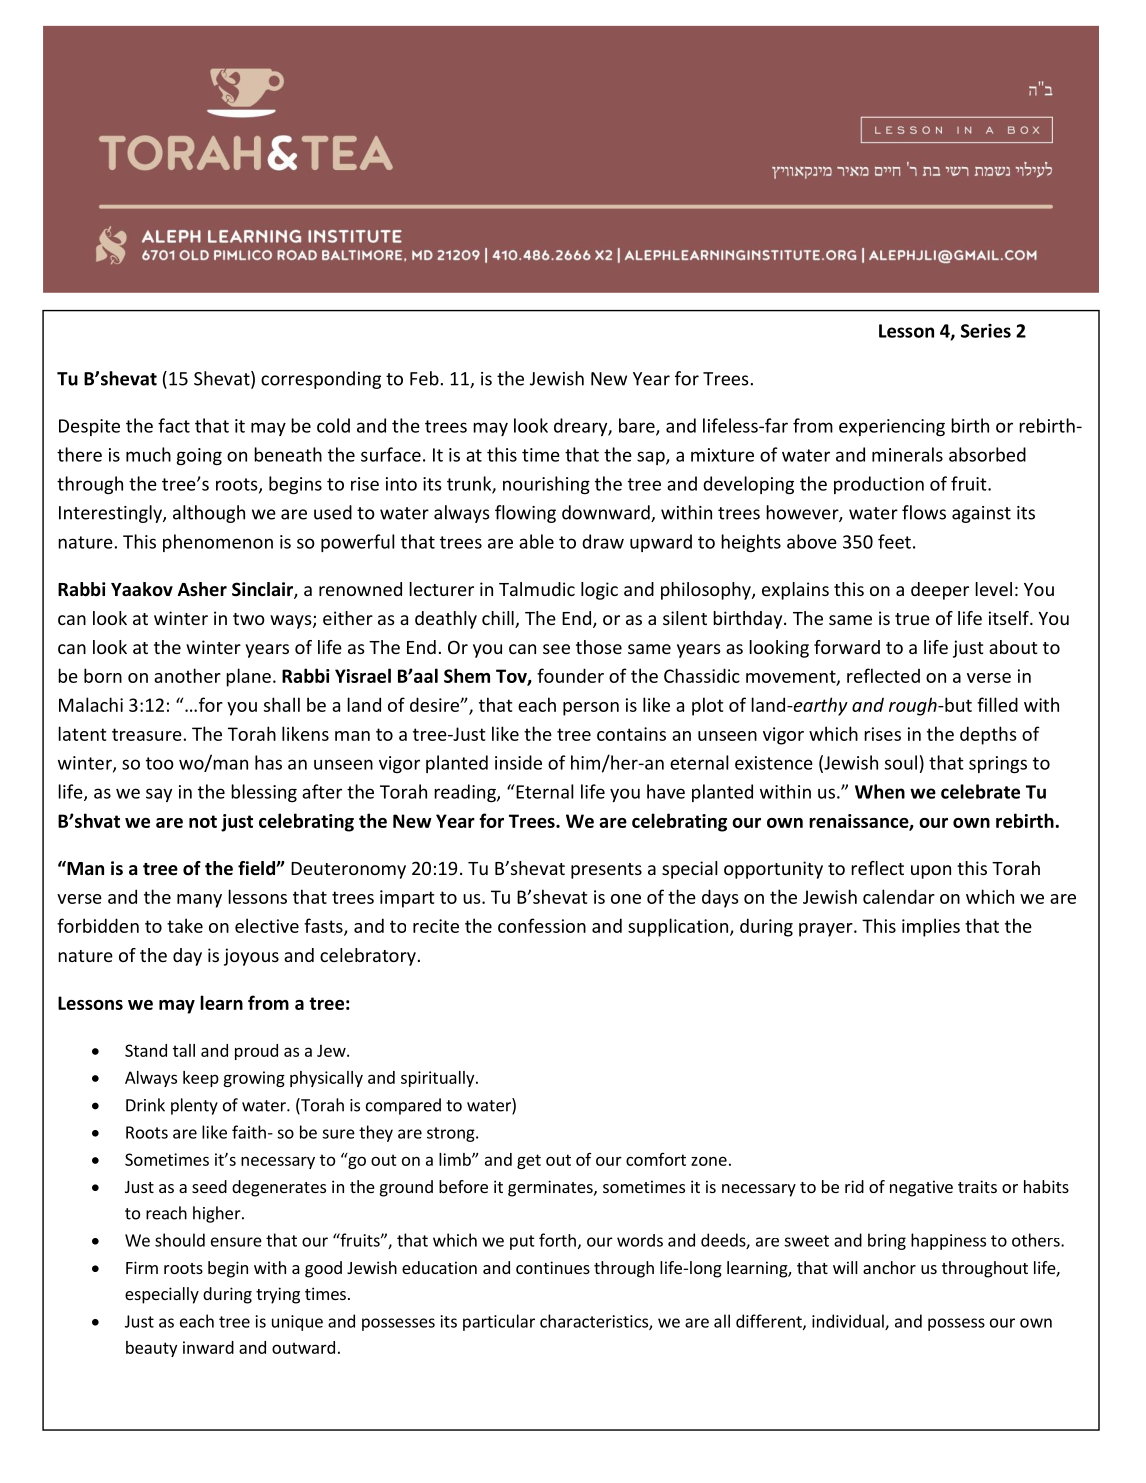 The width and height of the screenshot is (1146, 1483). Describe the element at coordinates (931, 872) in the screenshot. I see `upon` at that location.
